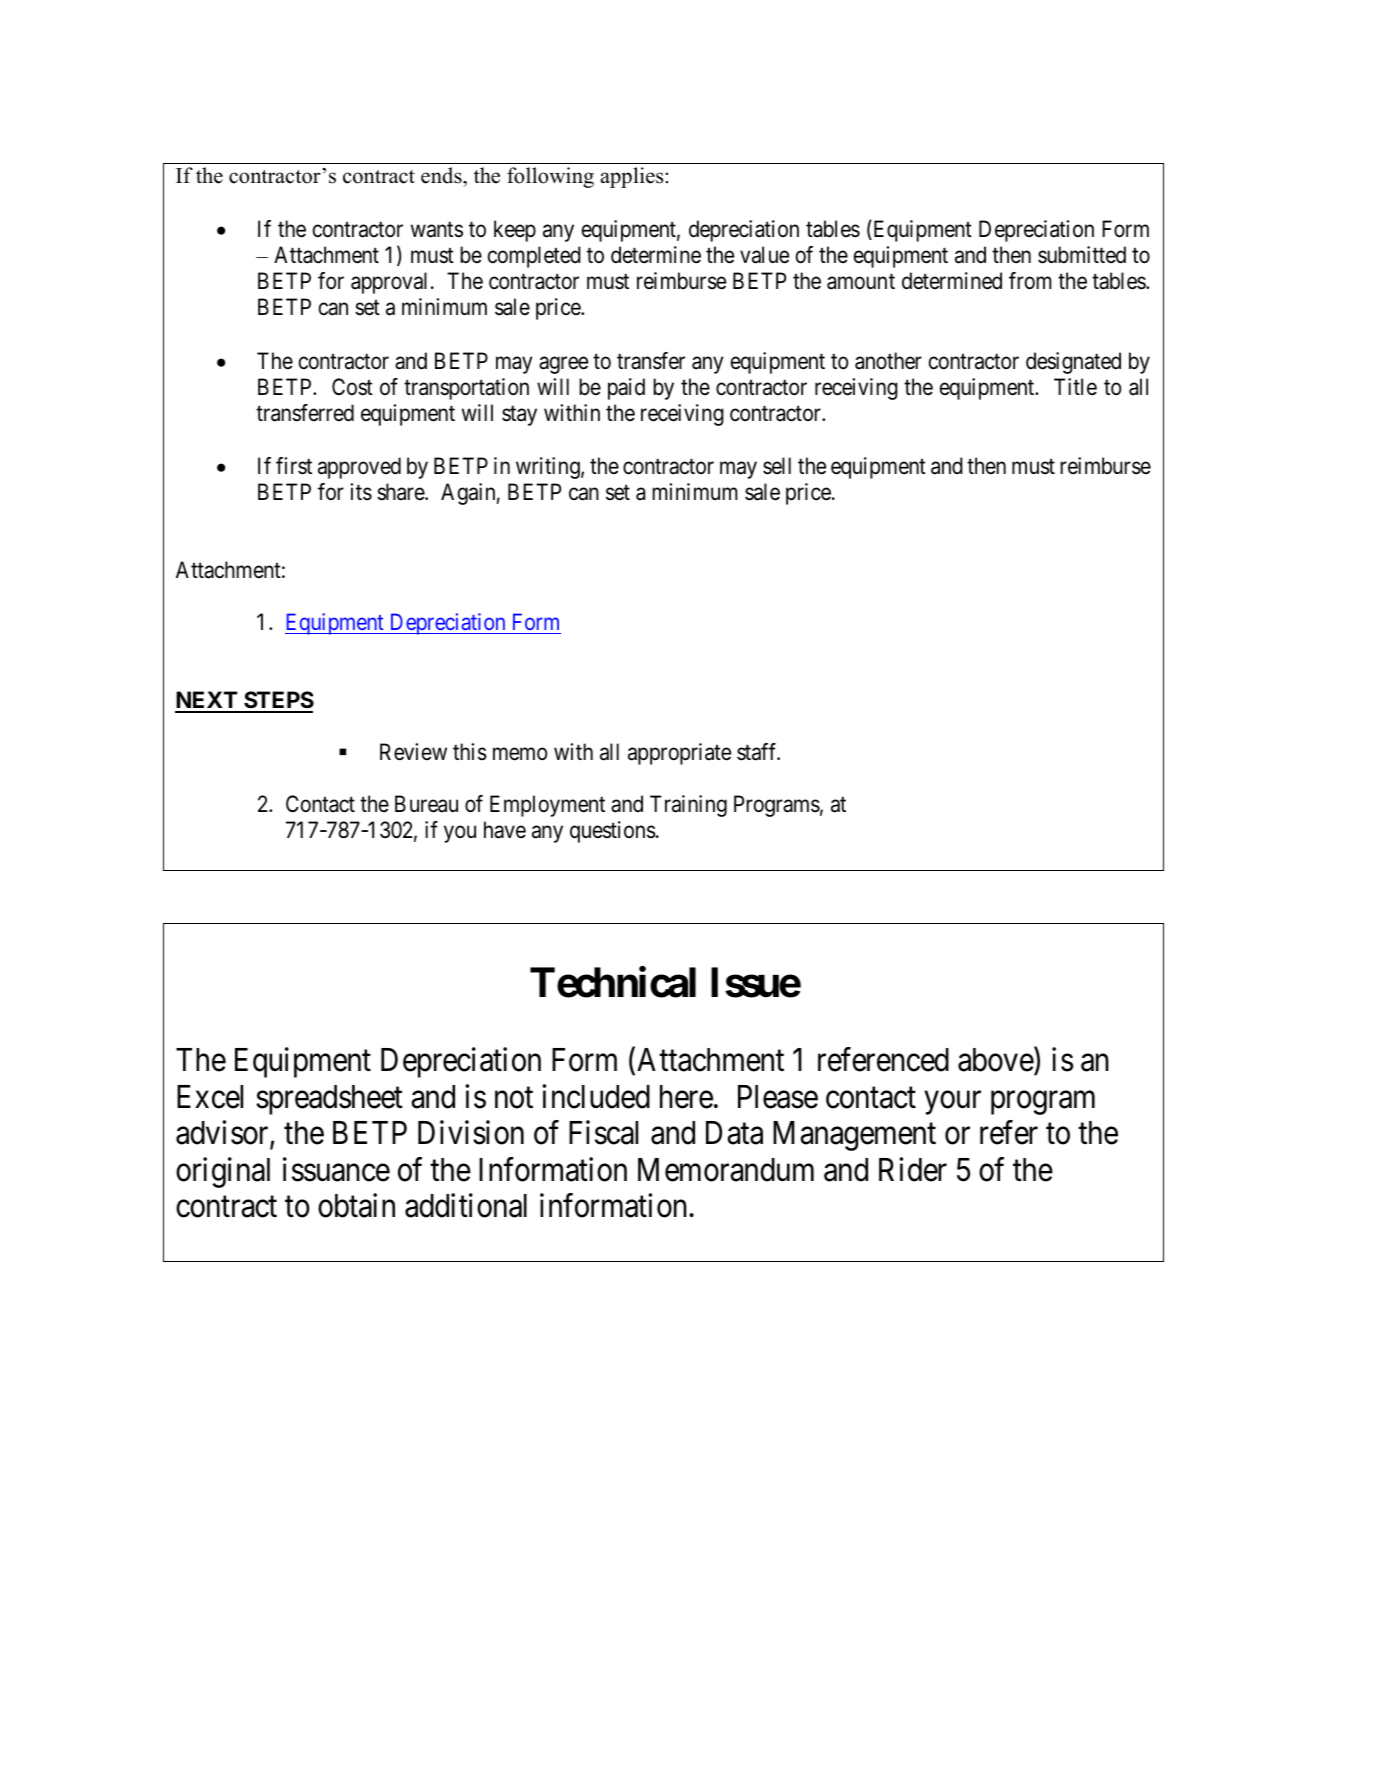  Describe the element at coordinates (278, 701) in the image. I see `STEPS` at that location.
